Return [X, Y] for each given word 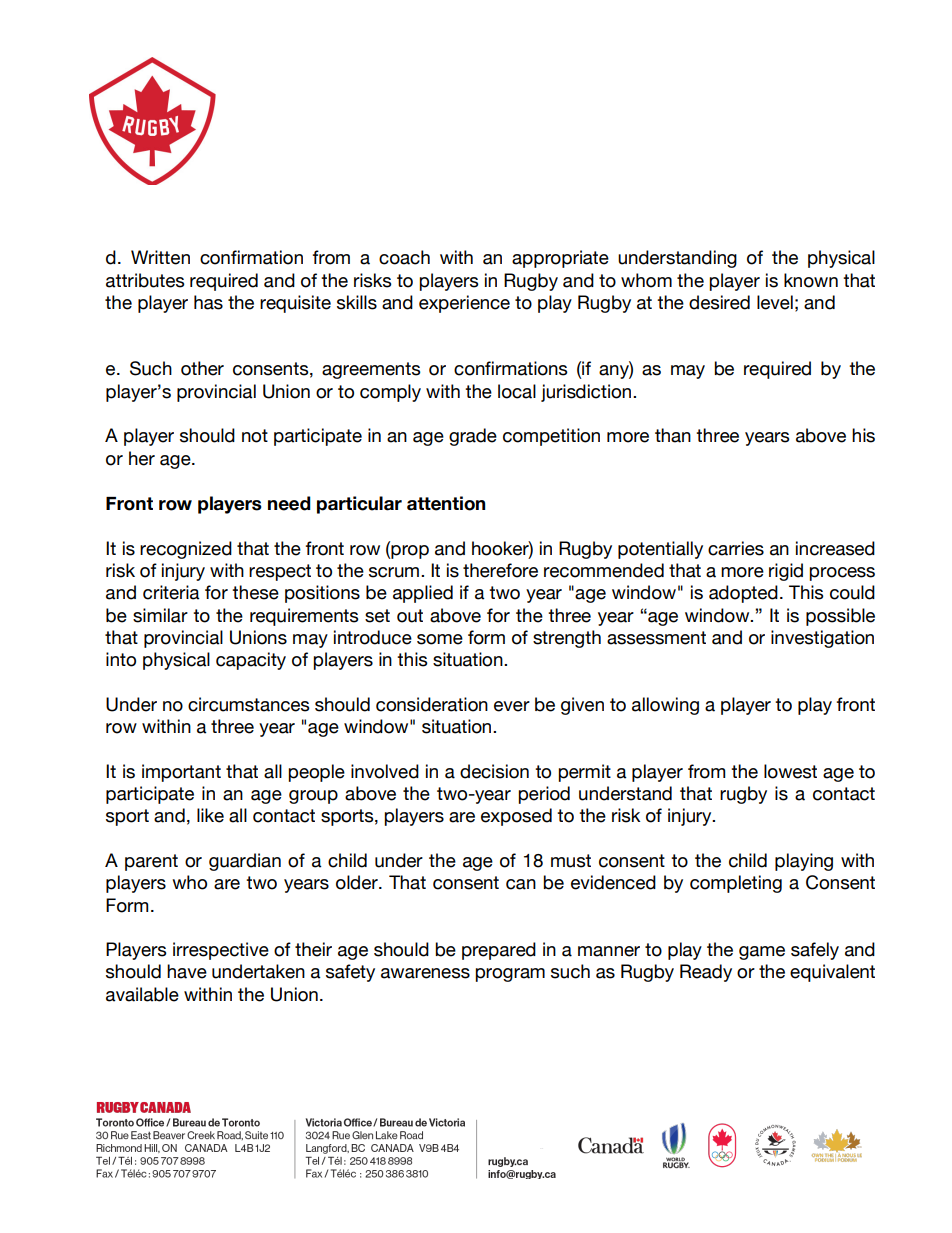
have [187, 971]
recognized [186, 550]
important [181, 773]
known [811, 280]
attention [446, 503]
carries [736, 548]
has [208, 302]
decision [494, 771]
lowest [790, 771]
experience [464, 304]
